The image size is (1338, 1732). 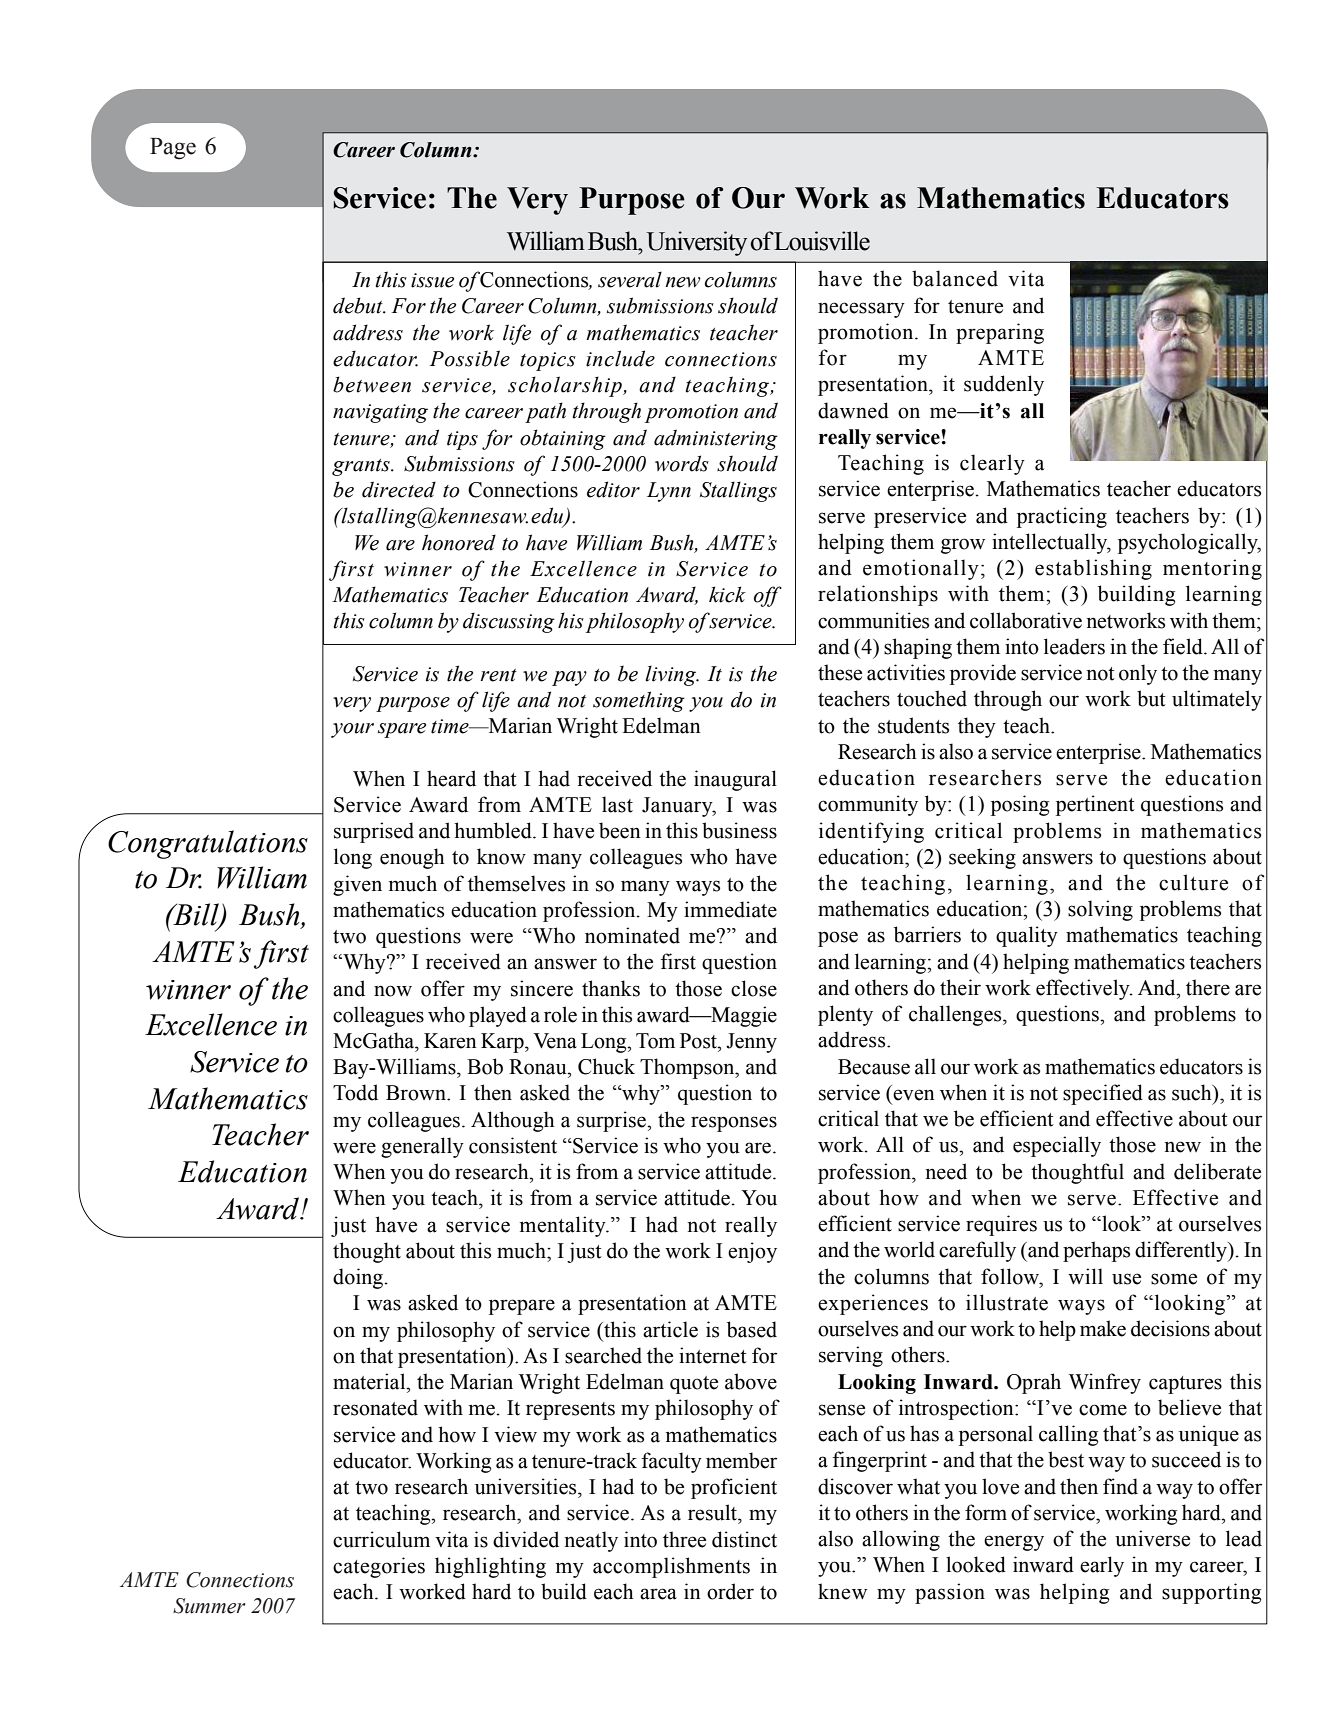 What do you see at coordinates (379, 1567) in the page?
I see `categories` at bounding box center [379, 1567].
